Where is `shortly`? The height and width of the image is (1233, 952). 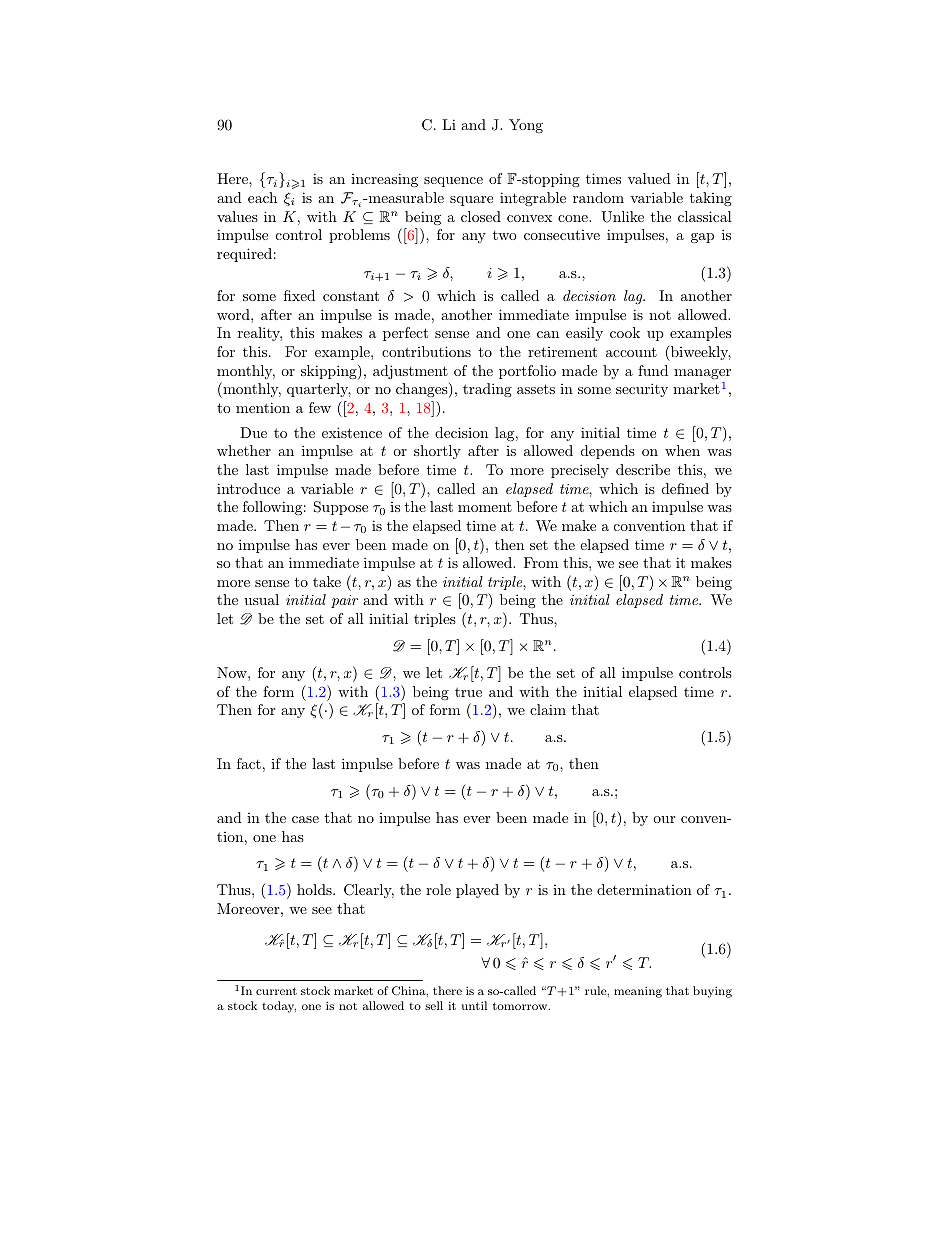 shortly is located at coordinates (437, 452).
